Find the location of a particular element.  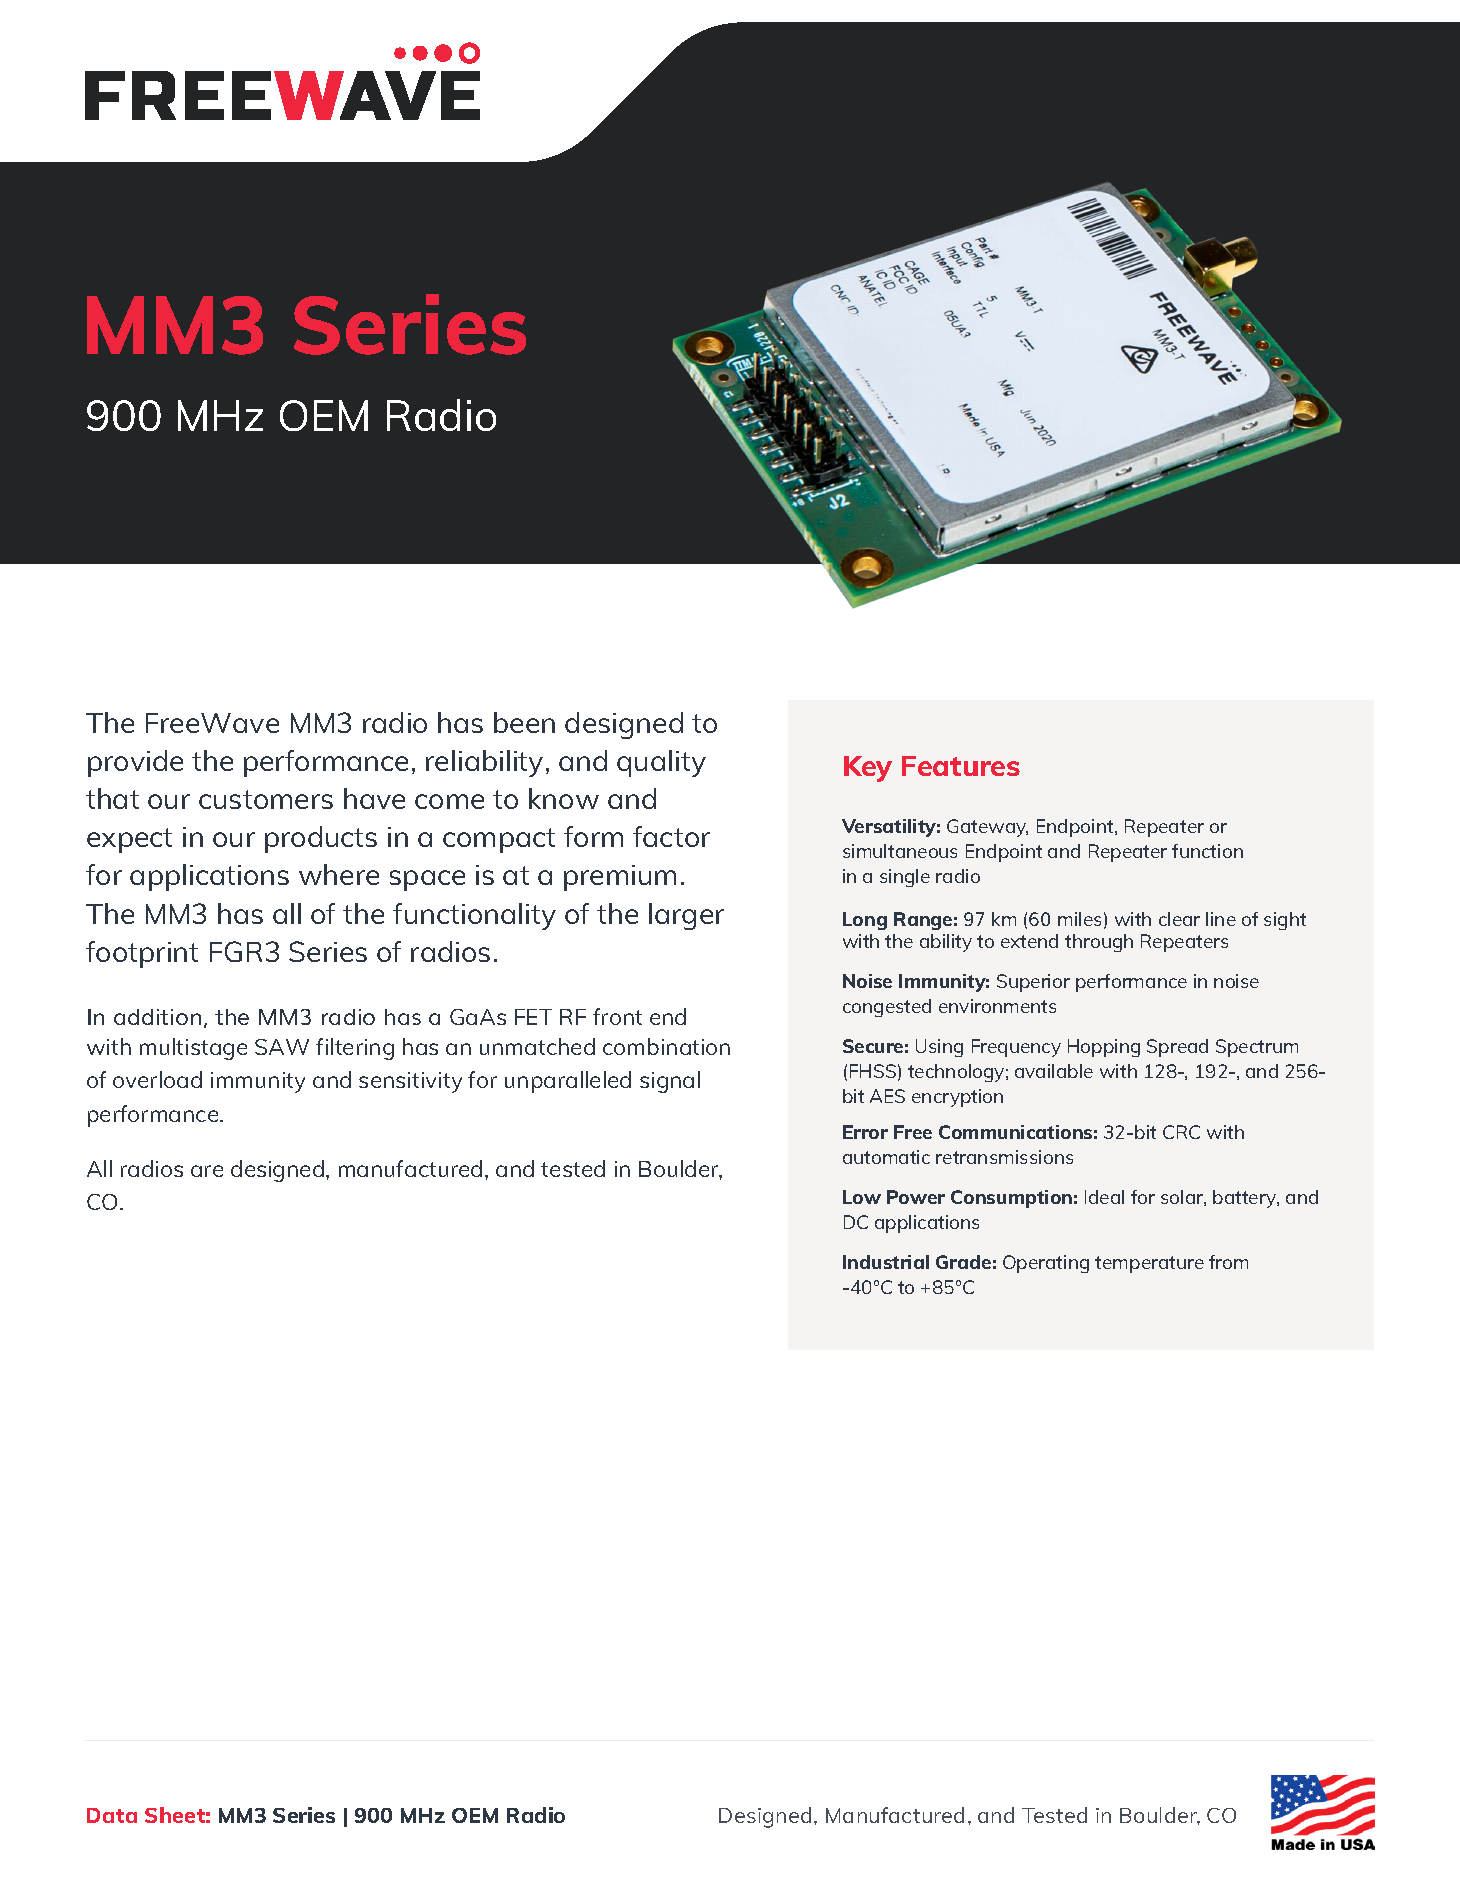

Features is located at coordinates (961, 766).
